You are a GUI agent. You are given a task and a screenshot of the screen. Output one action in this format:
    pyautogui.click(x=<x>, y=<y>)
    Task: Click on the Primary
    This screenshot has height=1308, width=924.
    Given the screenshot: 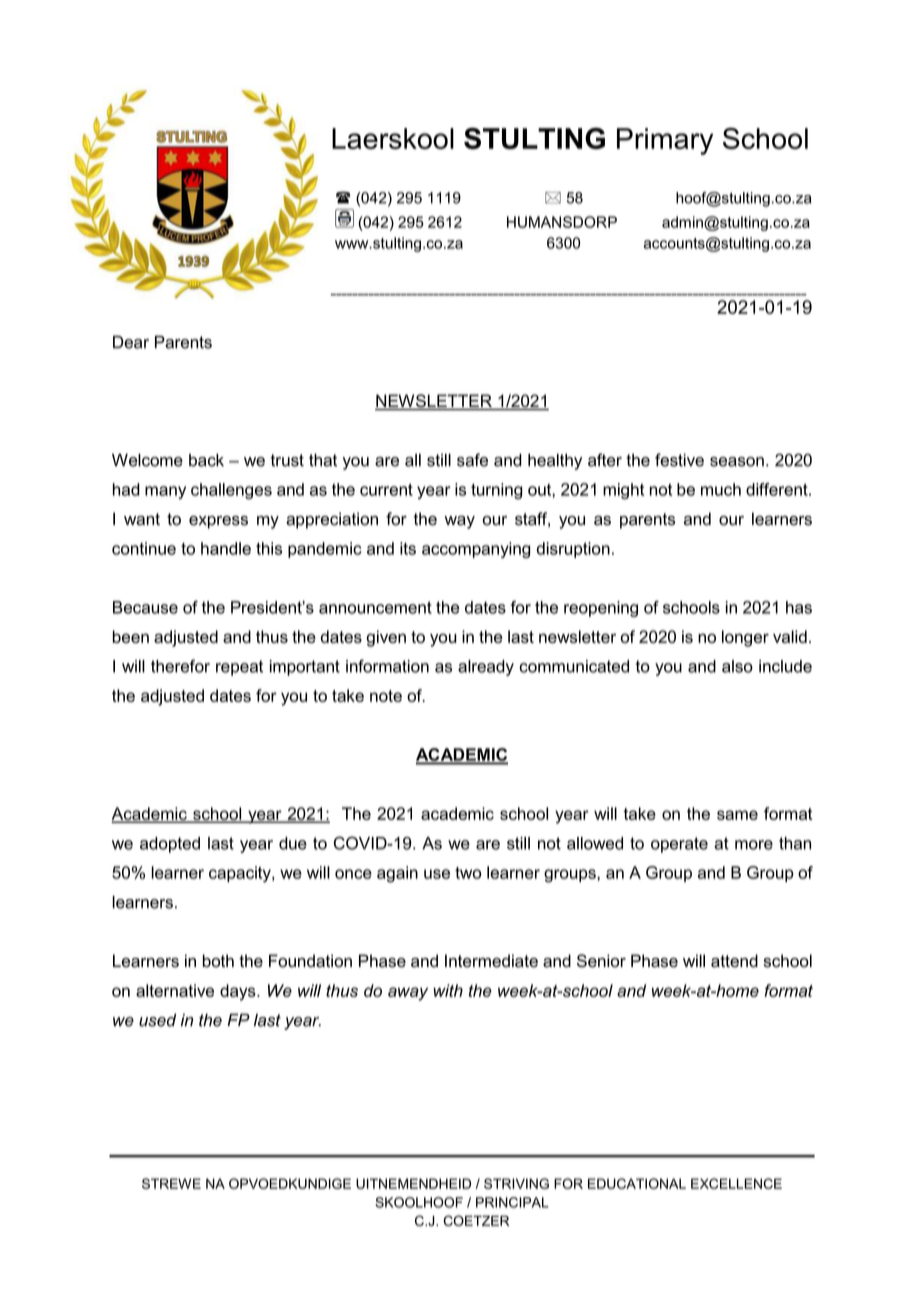 What is the action you would take?
    pyautogui.click(x=665, y=141)
